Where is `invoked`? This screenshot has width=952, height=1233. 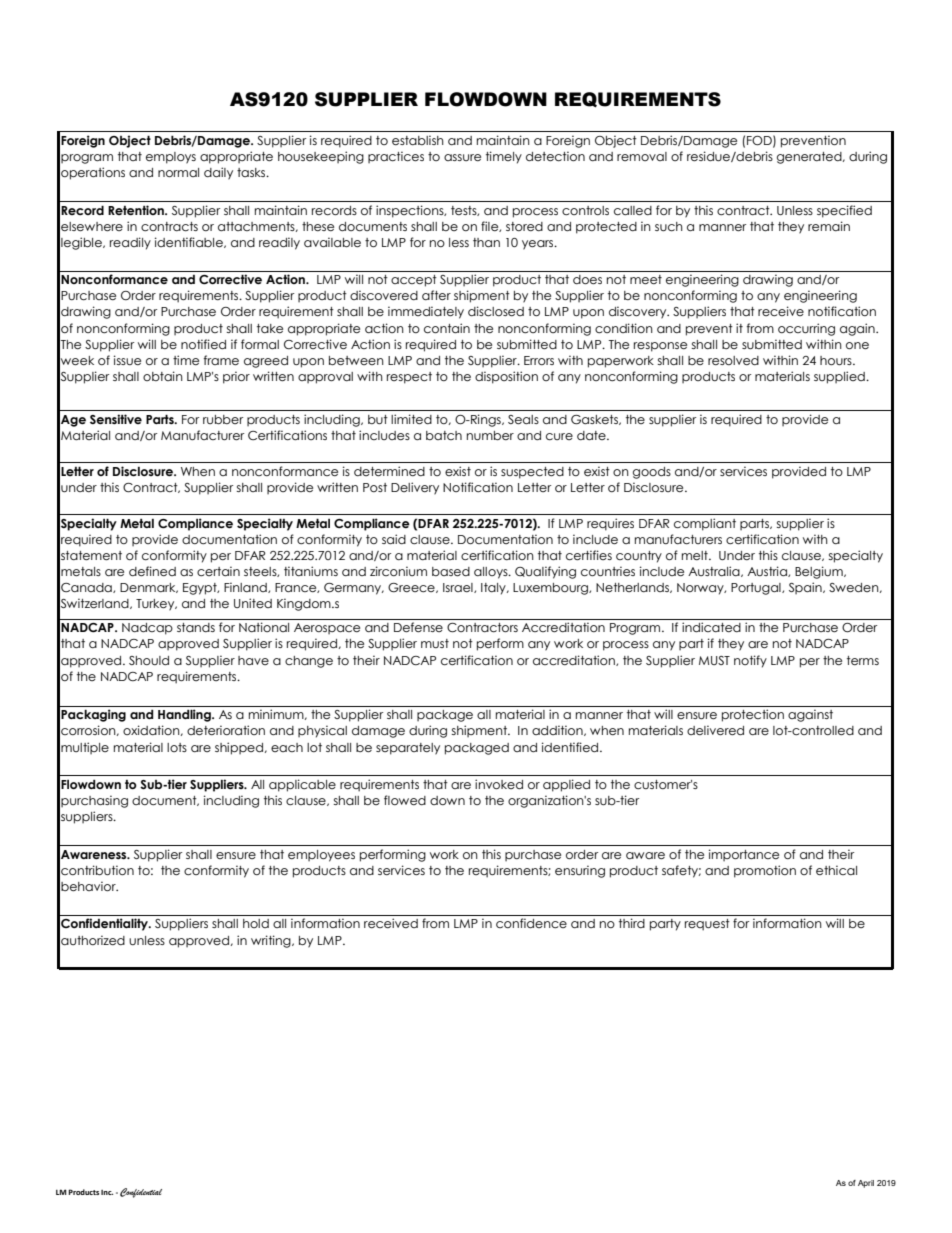 invoked is located at coordinates (499, 784).
